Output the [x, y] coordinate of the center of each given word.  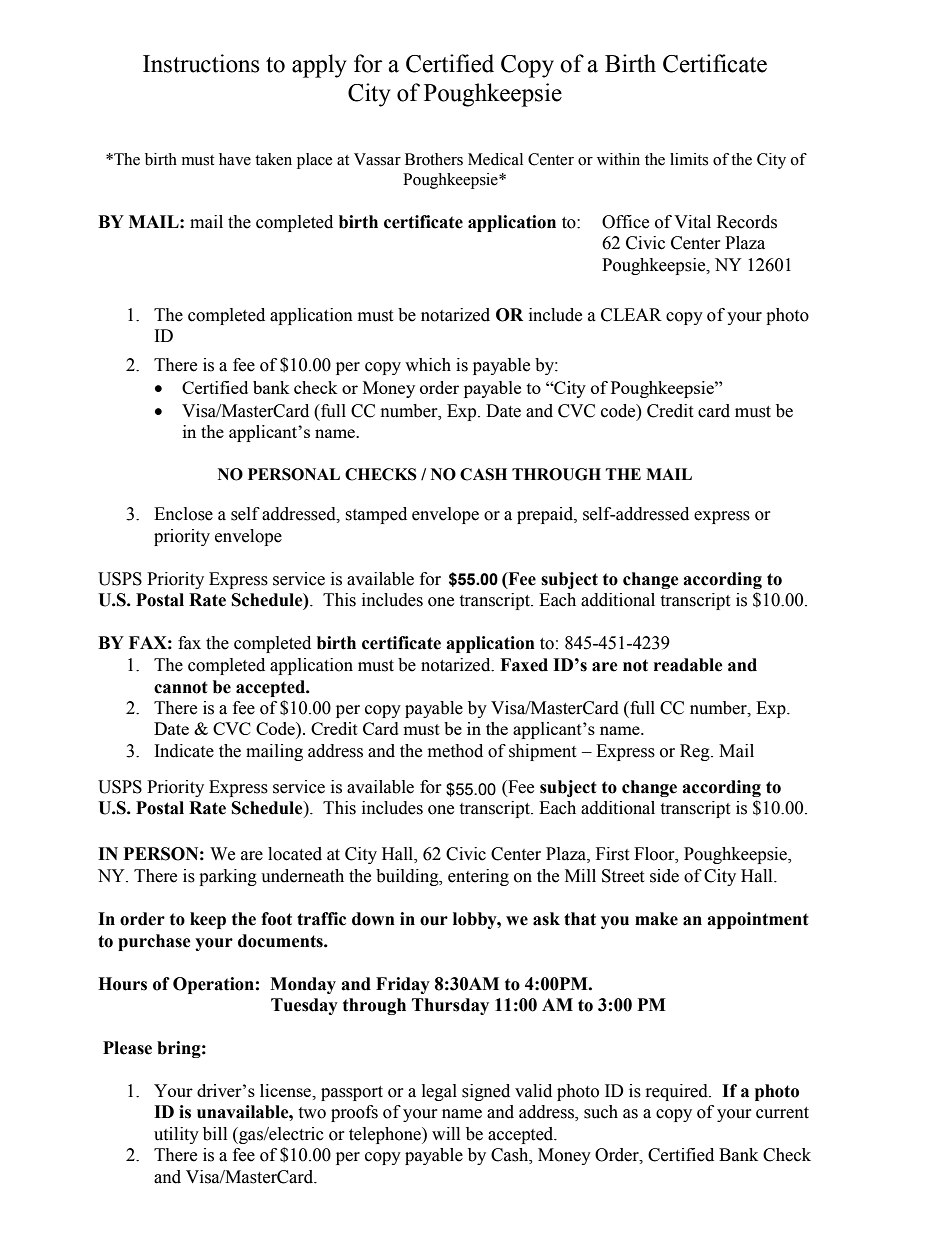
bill [215, 1134]
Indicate [184, 751]
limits [689, 159]
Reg [696, 752]
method [455, 751]
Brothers [434, 159]
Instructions [201, 63]
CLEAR [631, 315]
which [428, 365]
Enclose [183, 514]
